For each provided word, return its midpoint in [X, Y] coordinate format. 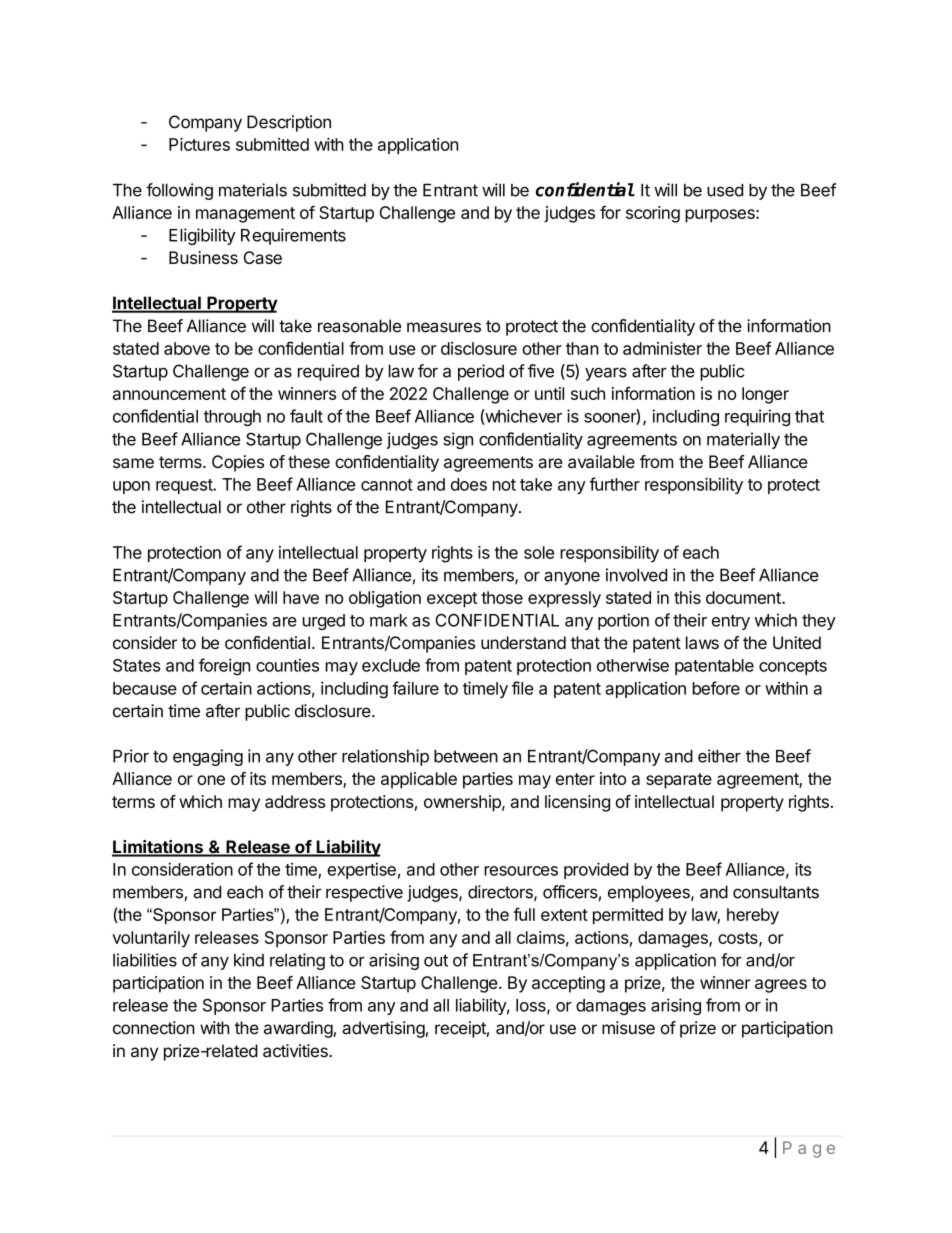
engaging [208, 757]
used [725, 190]
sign [458, 440]
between [466, 756]
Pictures [199, 144]
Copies [238, 463]
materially [743, 440]
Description [289, 123]
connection [154, 1028]
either [719, 756]
